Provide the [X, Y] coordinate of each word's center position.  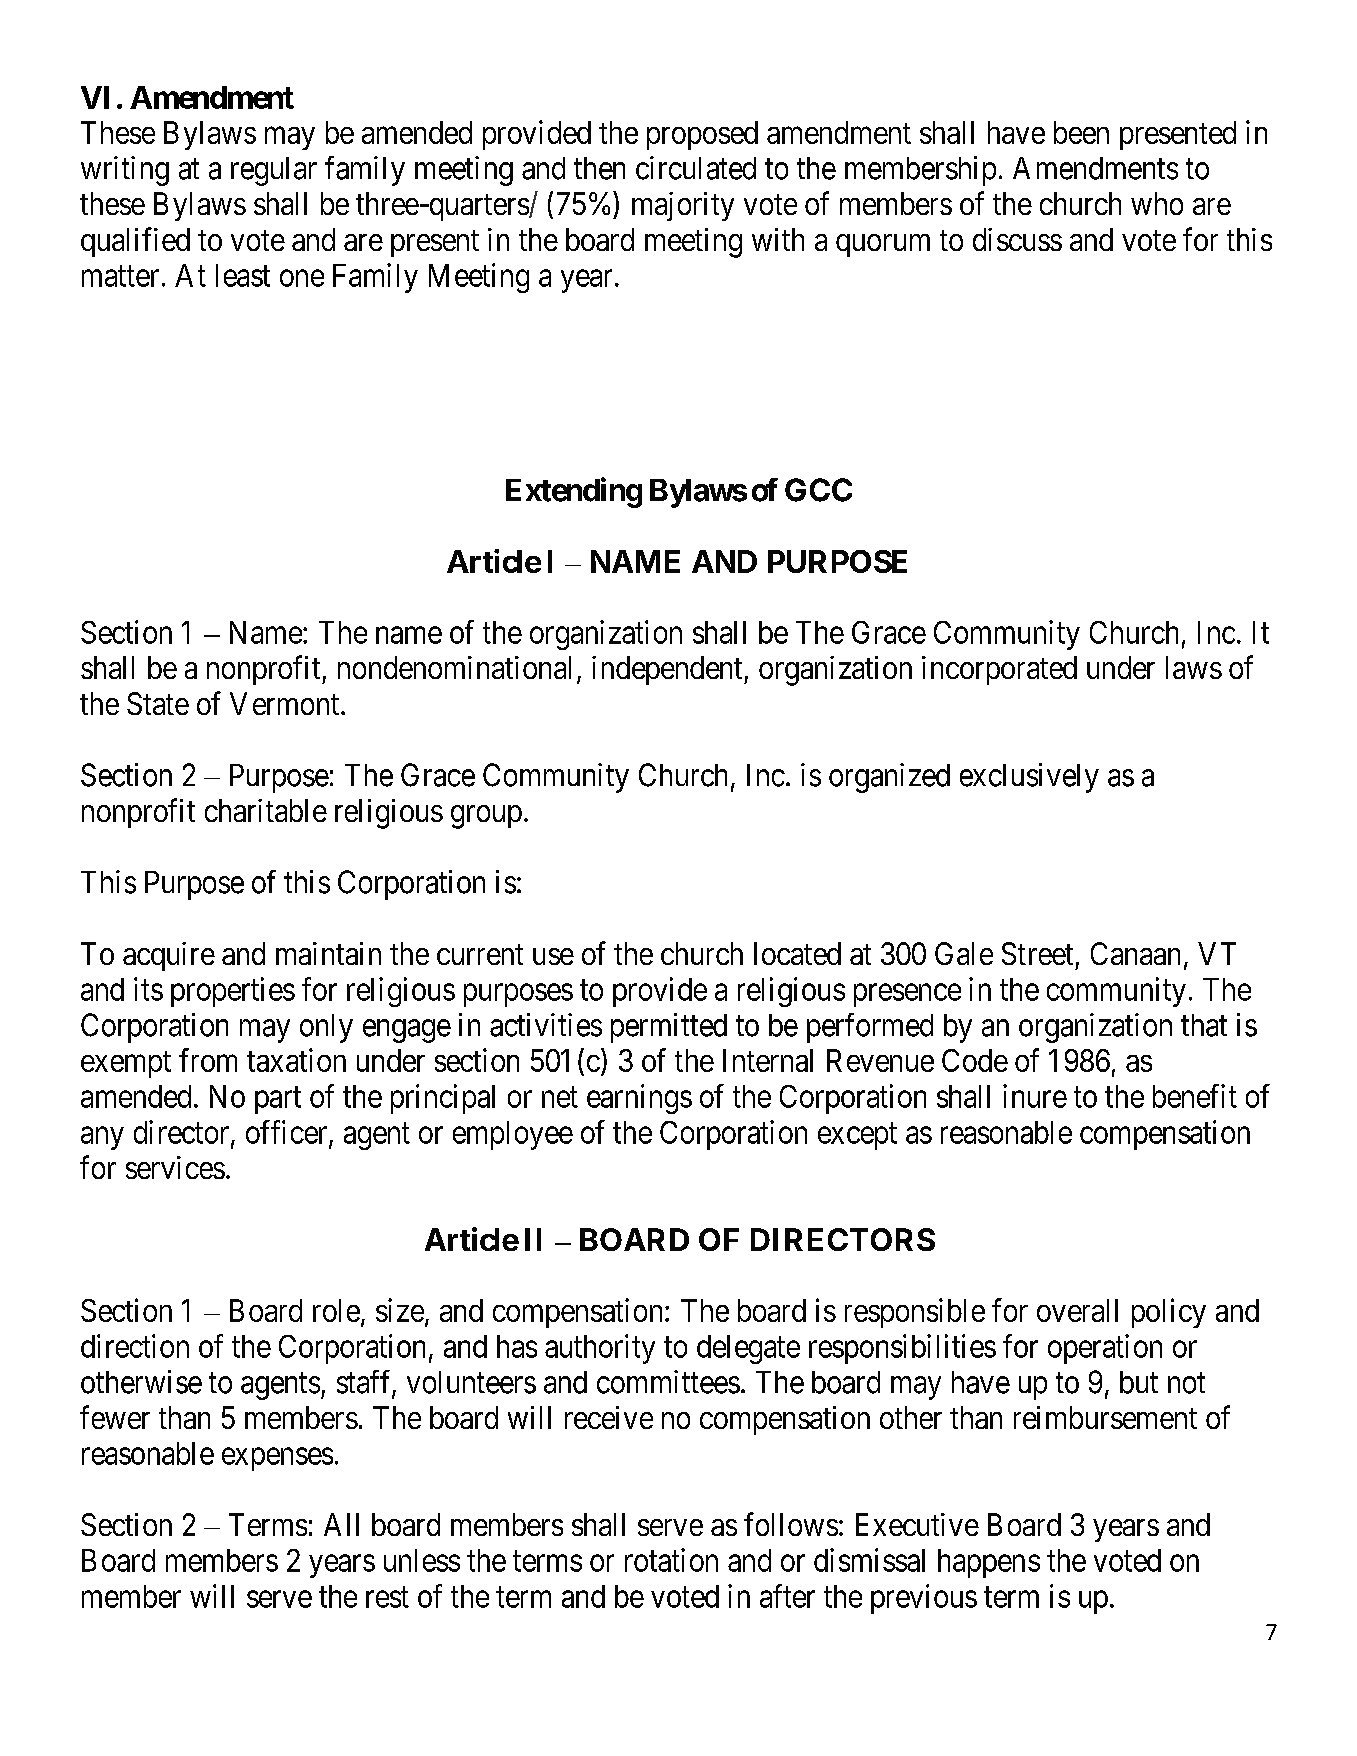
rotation [671, 1560]
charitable [266, 810]
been [1081, 132]
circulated [696, 168]
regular [274, 171]
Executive [917, 1524]
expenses [277, 1459]
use [553, 956]
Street [1037, 953]
